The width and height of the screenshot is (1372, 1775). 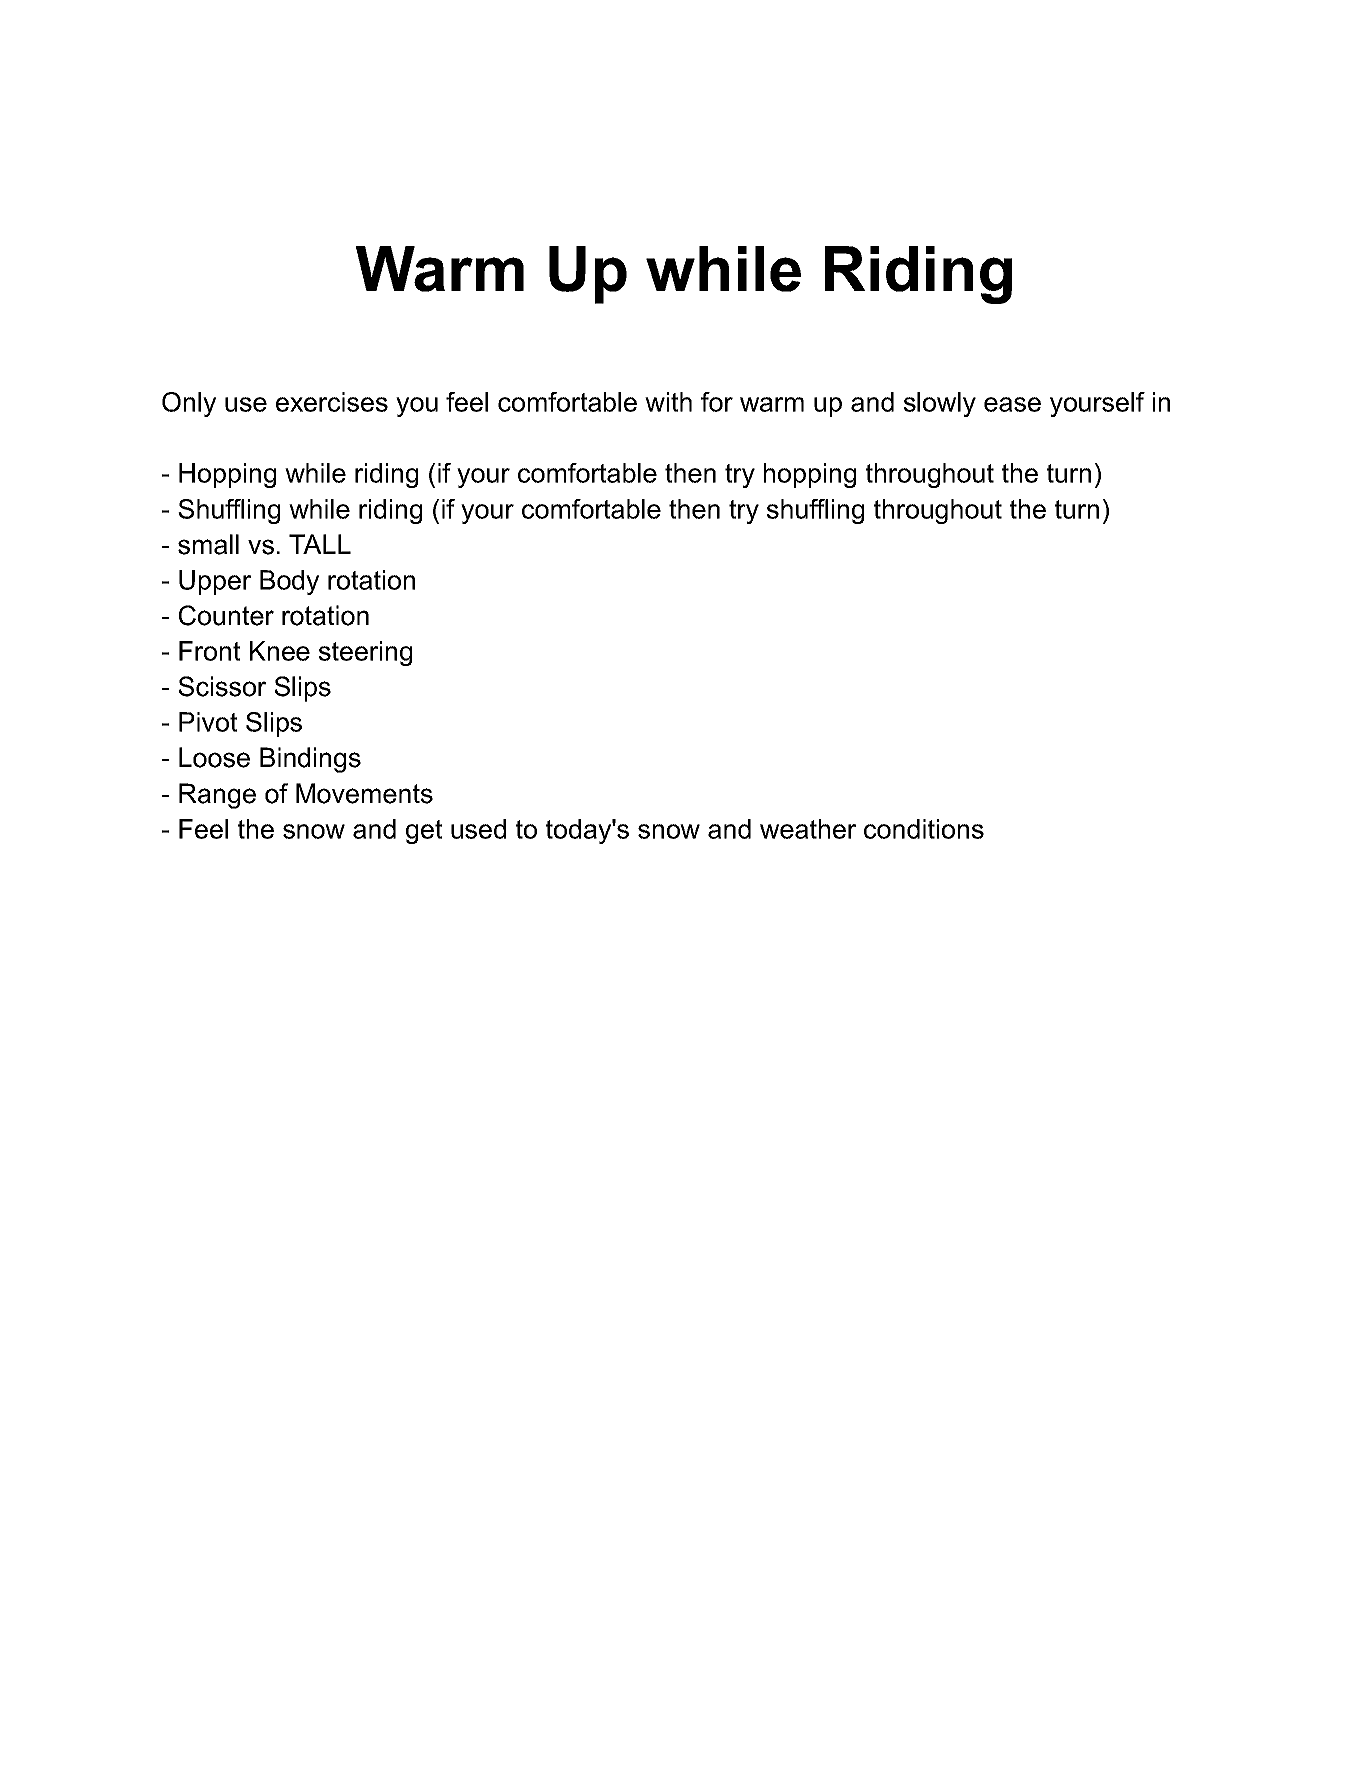 What do you see at coordinates (940, 404) in the screenshot?
I see `slowly` at bounding box center [940, 404].
